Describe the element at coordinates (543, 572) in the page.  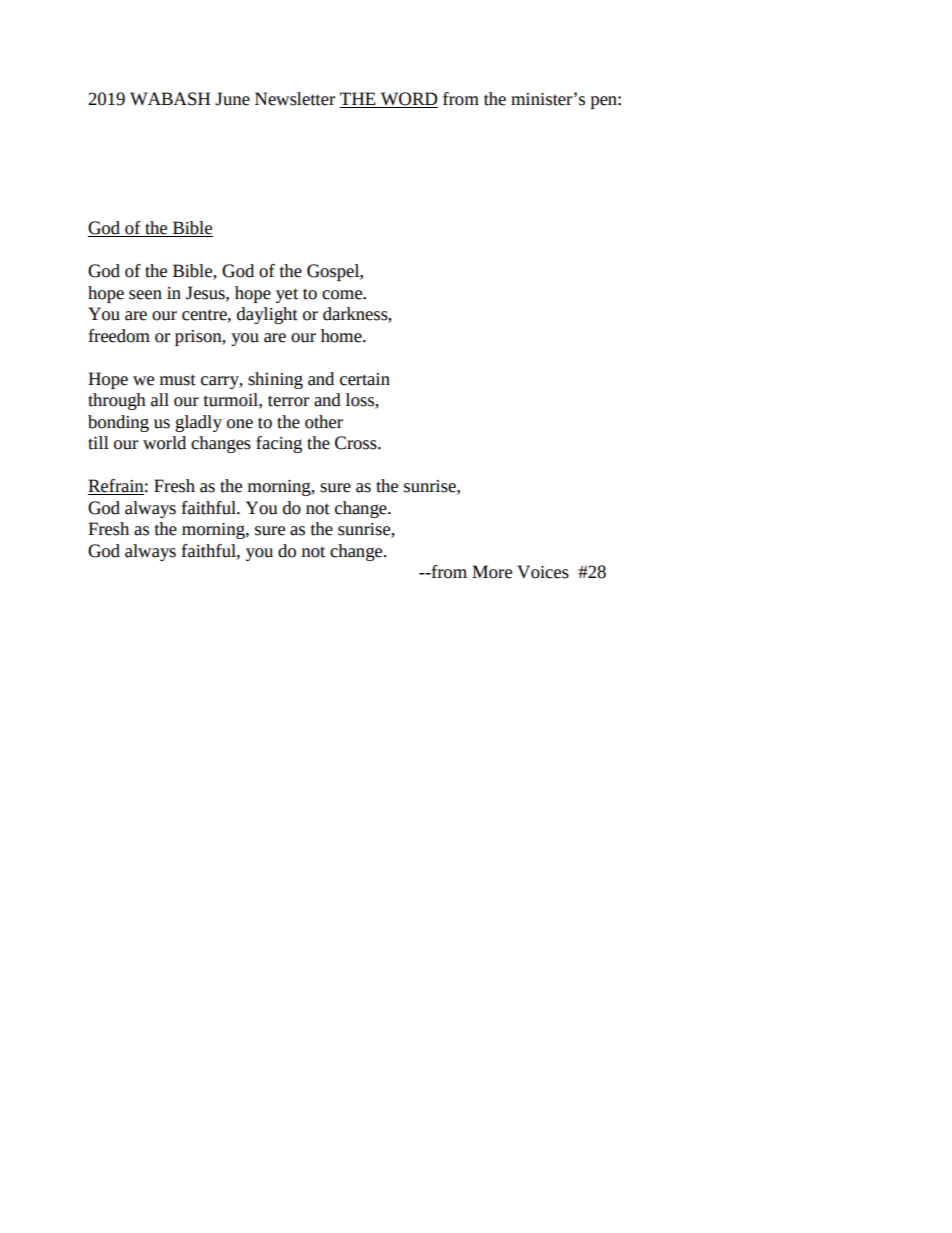
I see `Voices` at that location.
